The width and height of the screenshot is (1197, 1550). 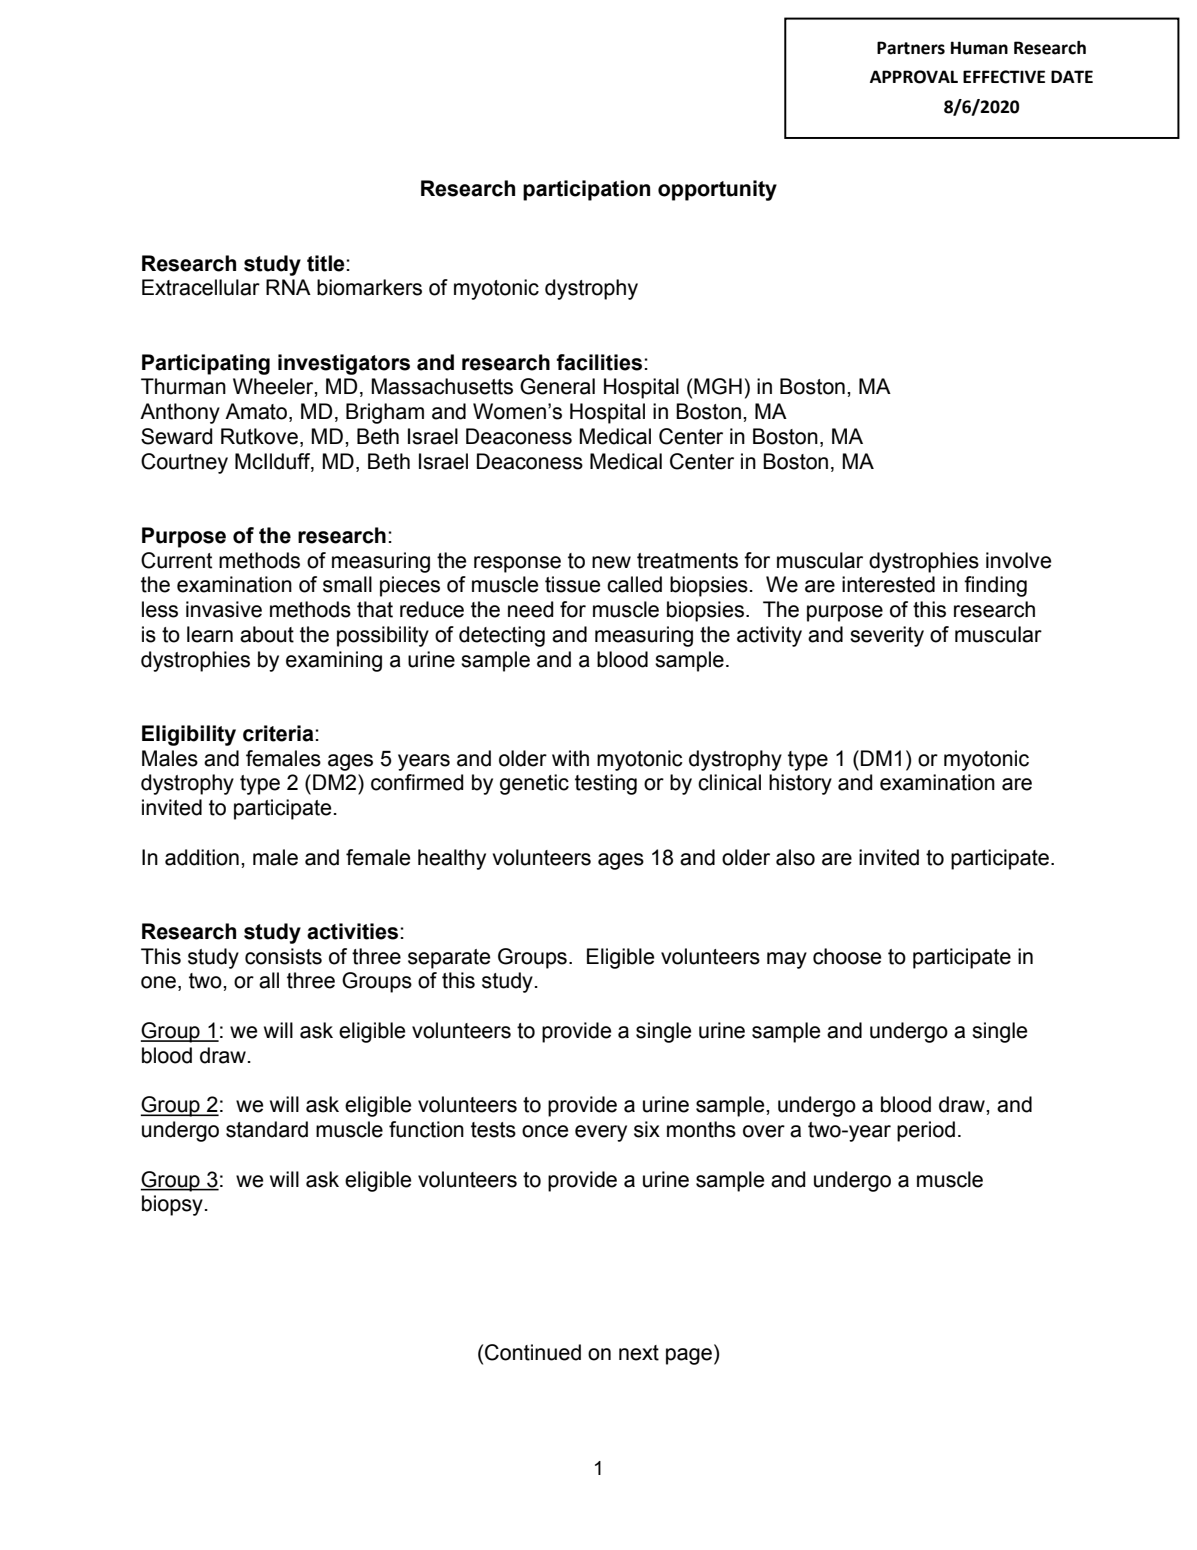 What do you see at coordinates (606, 784) in the screenshot?
I see `testing` at bounding box center [606, 784].
